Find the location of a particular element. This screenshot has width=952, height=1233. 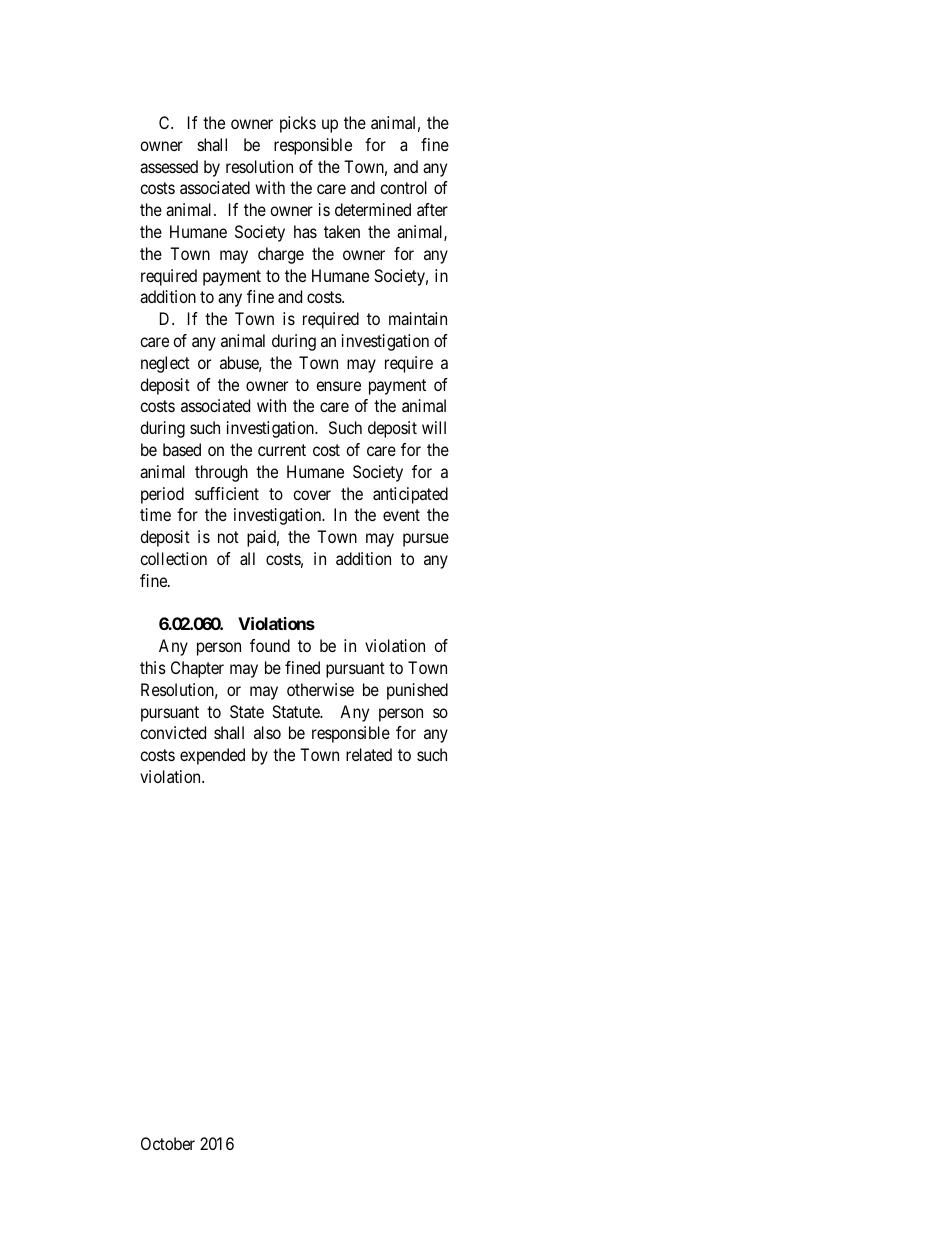

event is located at coordinates (401, 515).
